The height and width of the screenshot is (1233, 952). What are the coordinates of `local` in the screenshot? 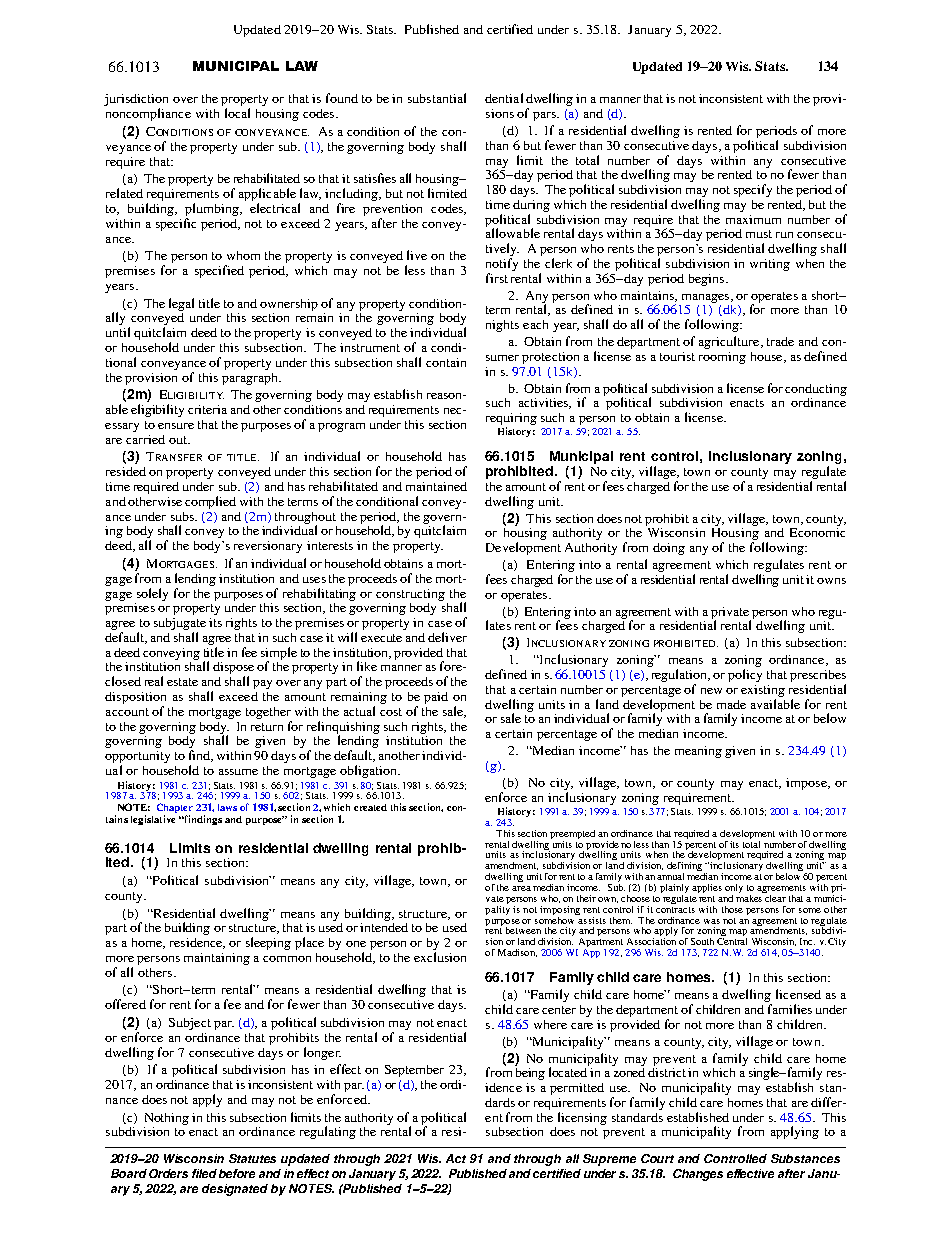 It's located at (237, 113).
